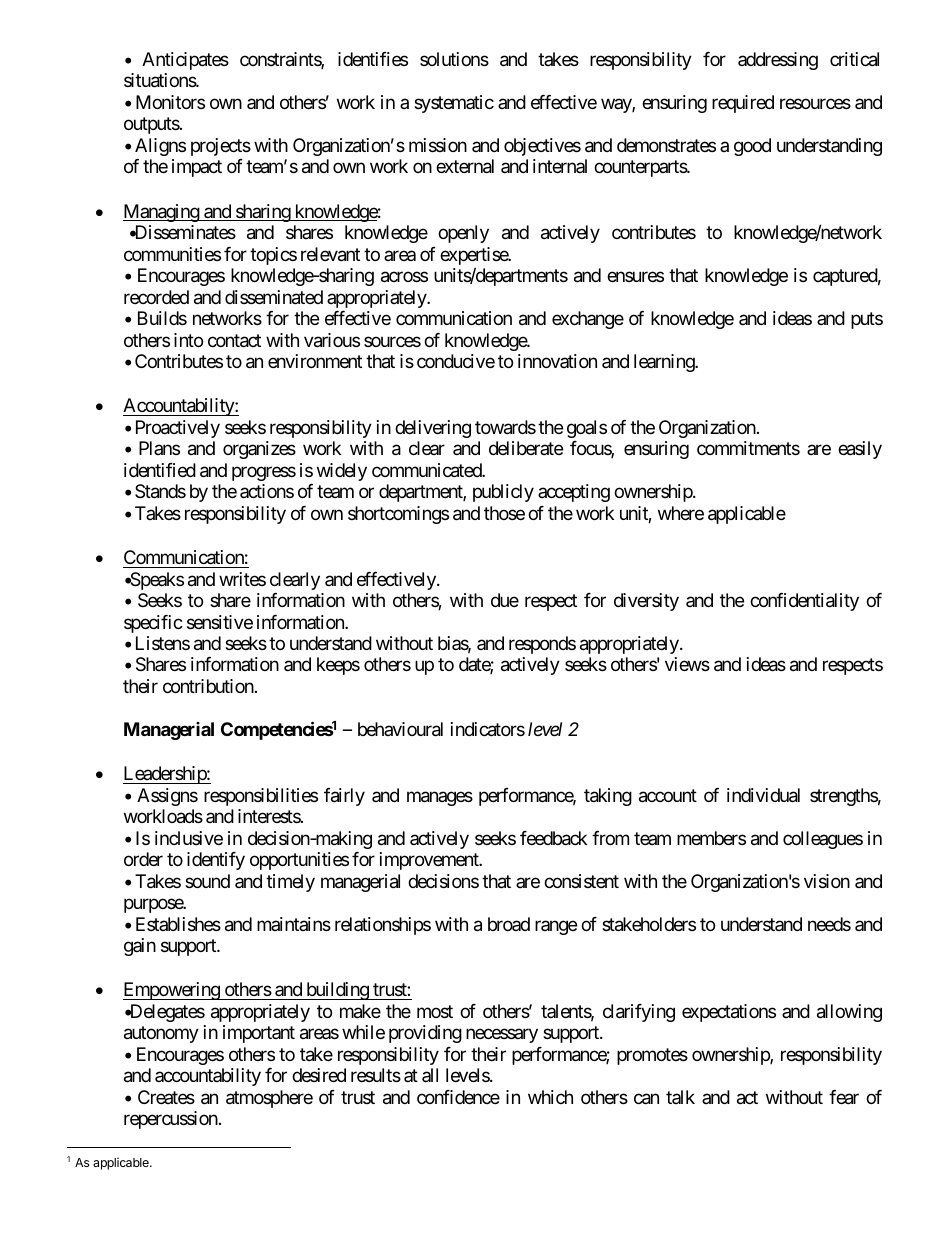 The image size is (952, 1233). I want to click on which, so click(550, 1097).
